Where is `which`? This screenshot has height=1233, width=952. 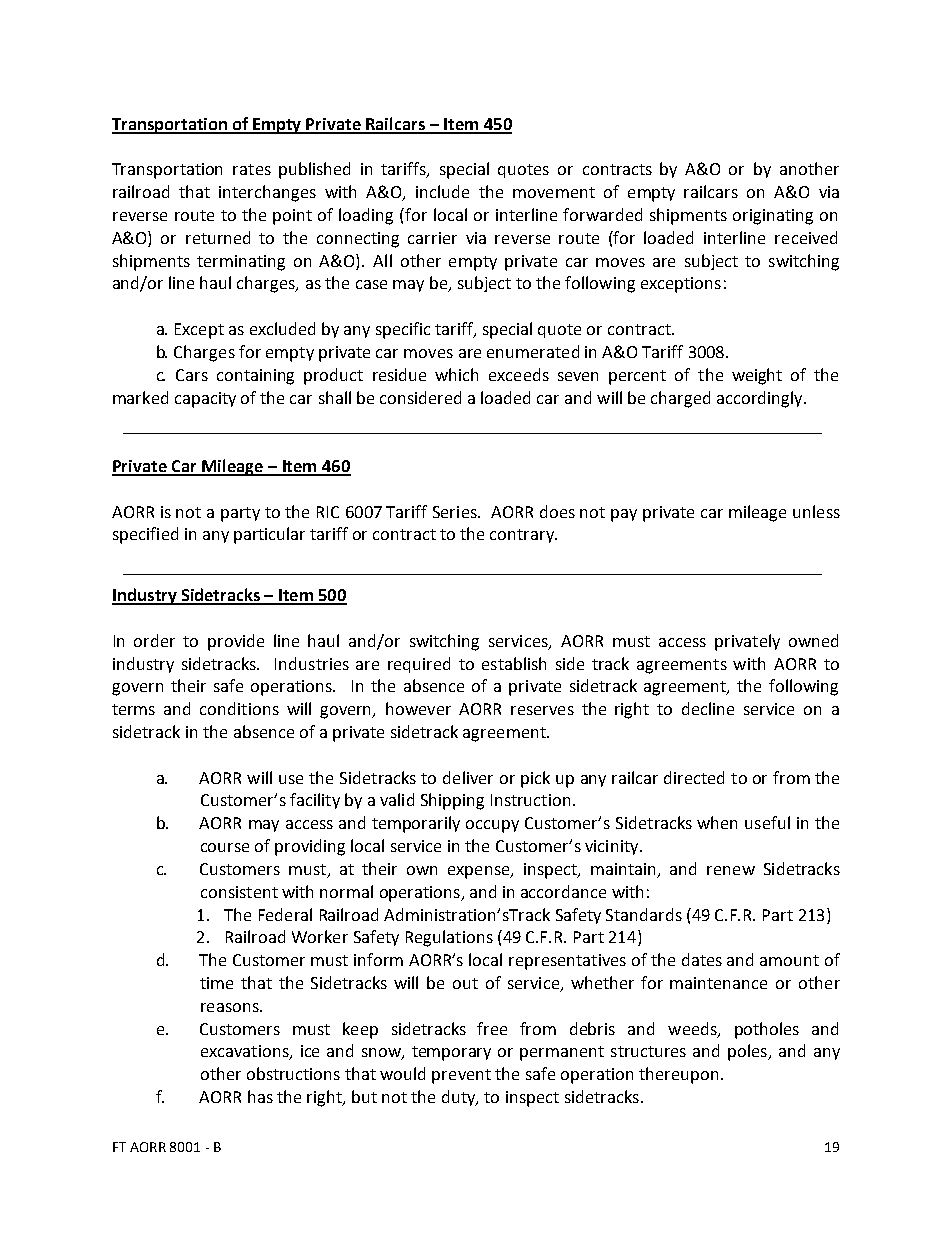 which is located at coordinates (456, 374).
